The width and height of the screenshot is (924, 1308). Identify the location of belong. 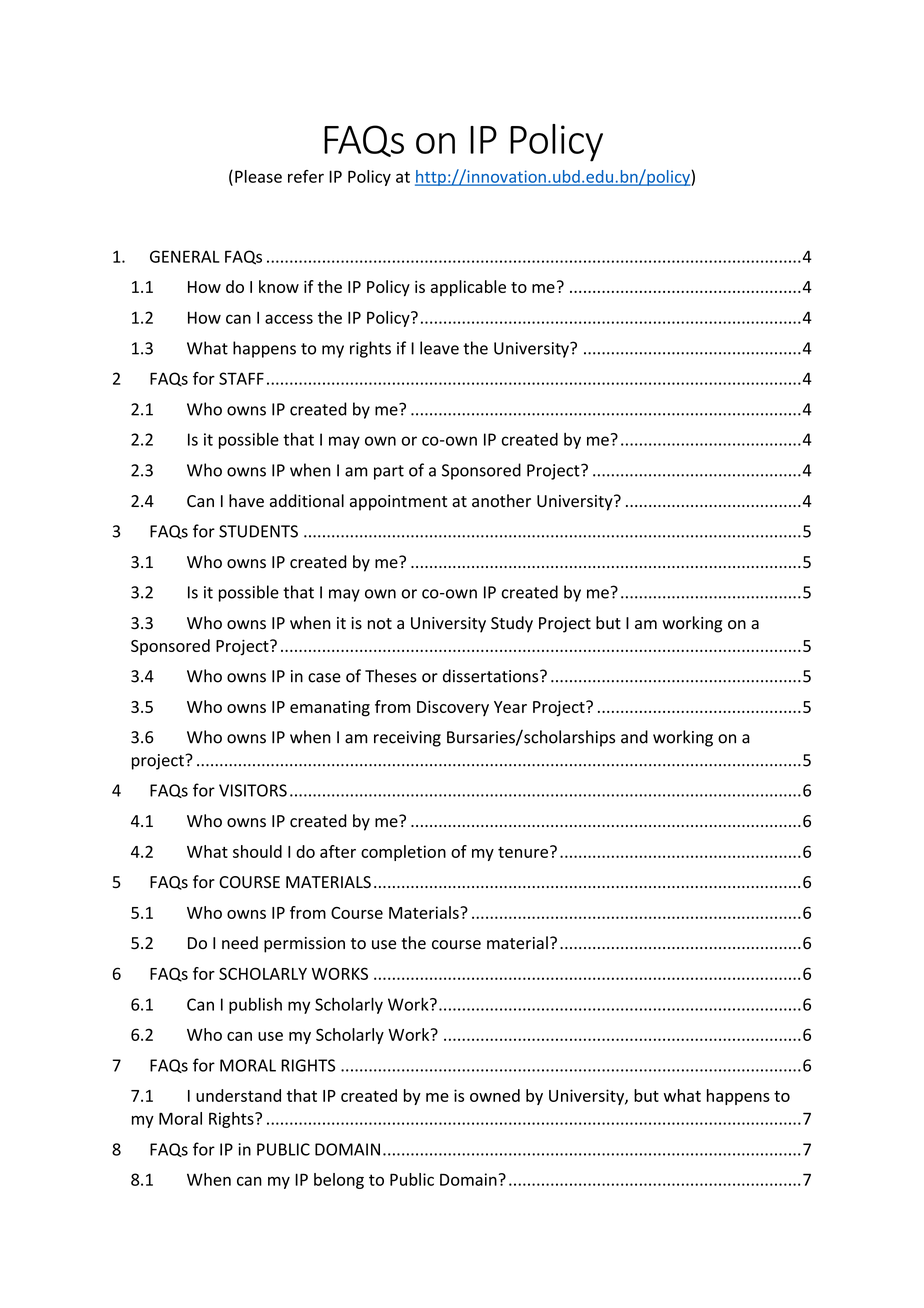
(339, 1181).
